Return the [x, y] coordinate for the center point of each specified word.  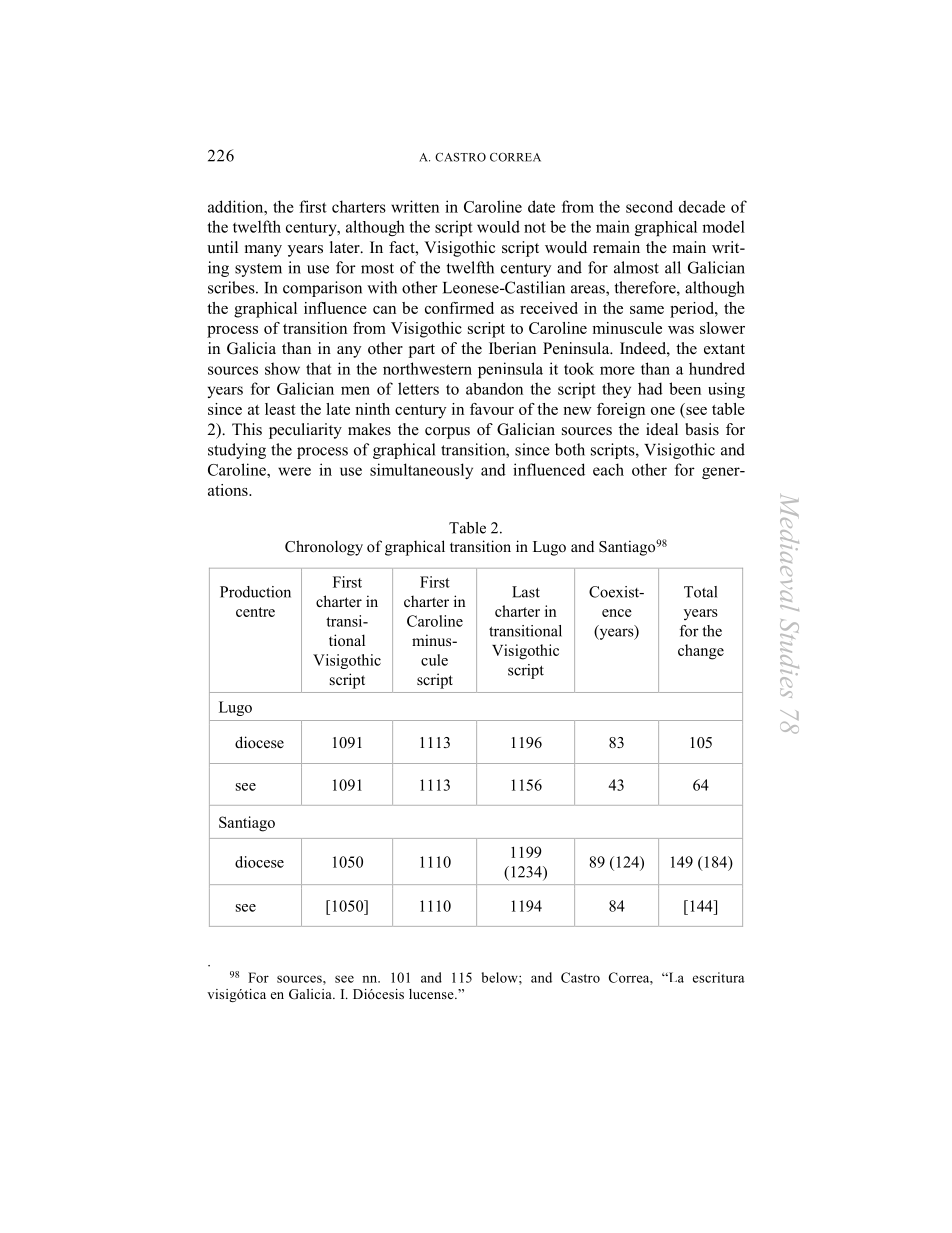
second [649, 206]
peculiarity [305, 431]
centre [255, 612]
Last [526, 592]
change [701, 652]
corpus [447, 433]
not [535, 227]
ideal [662, 429]
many [263, 251]
